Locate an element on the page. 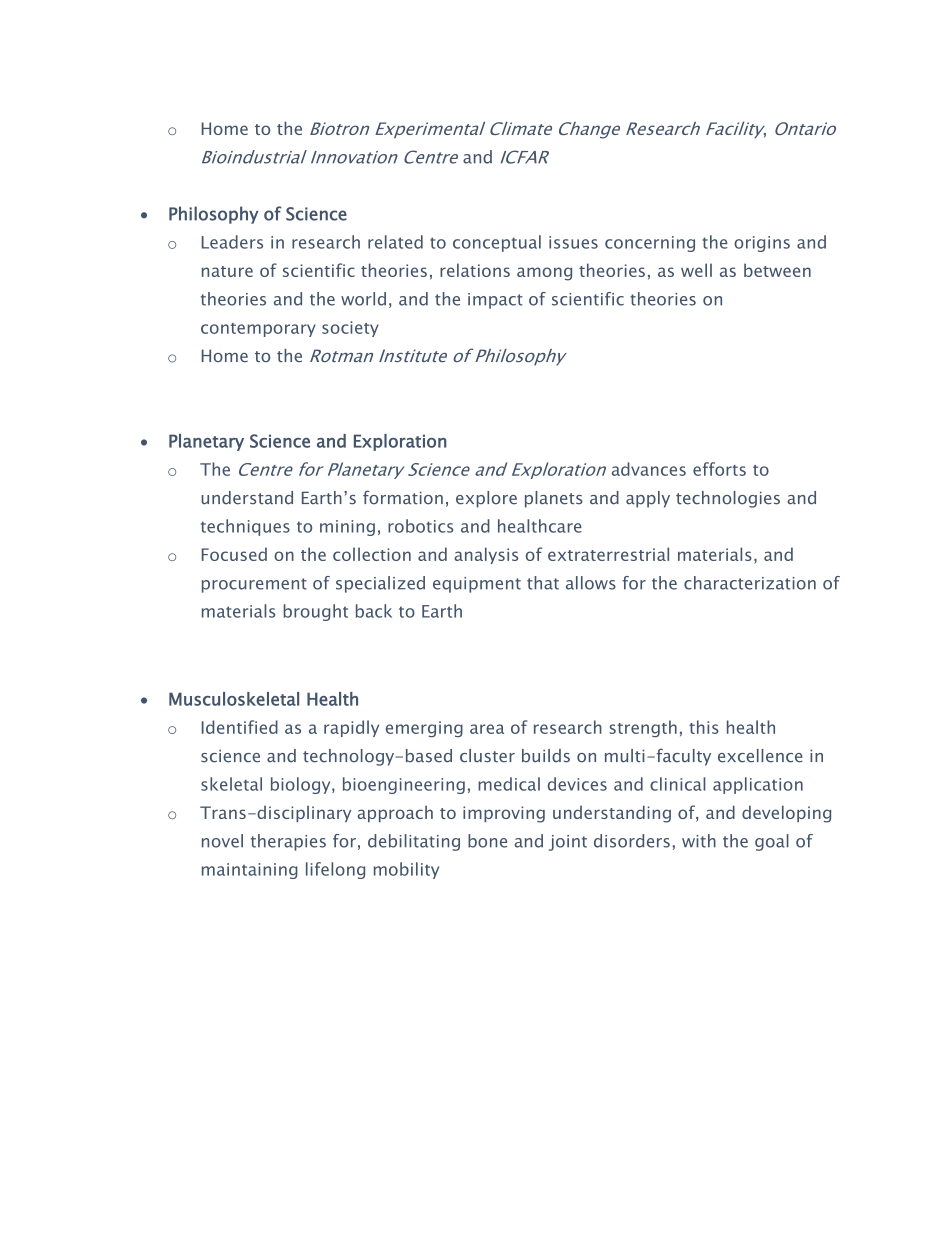 The width and height of the image is (952, 1233). brought is located at coordinates (316, 612).
